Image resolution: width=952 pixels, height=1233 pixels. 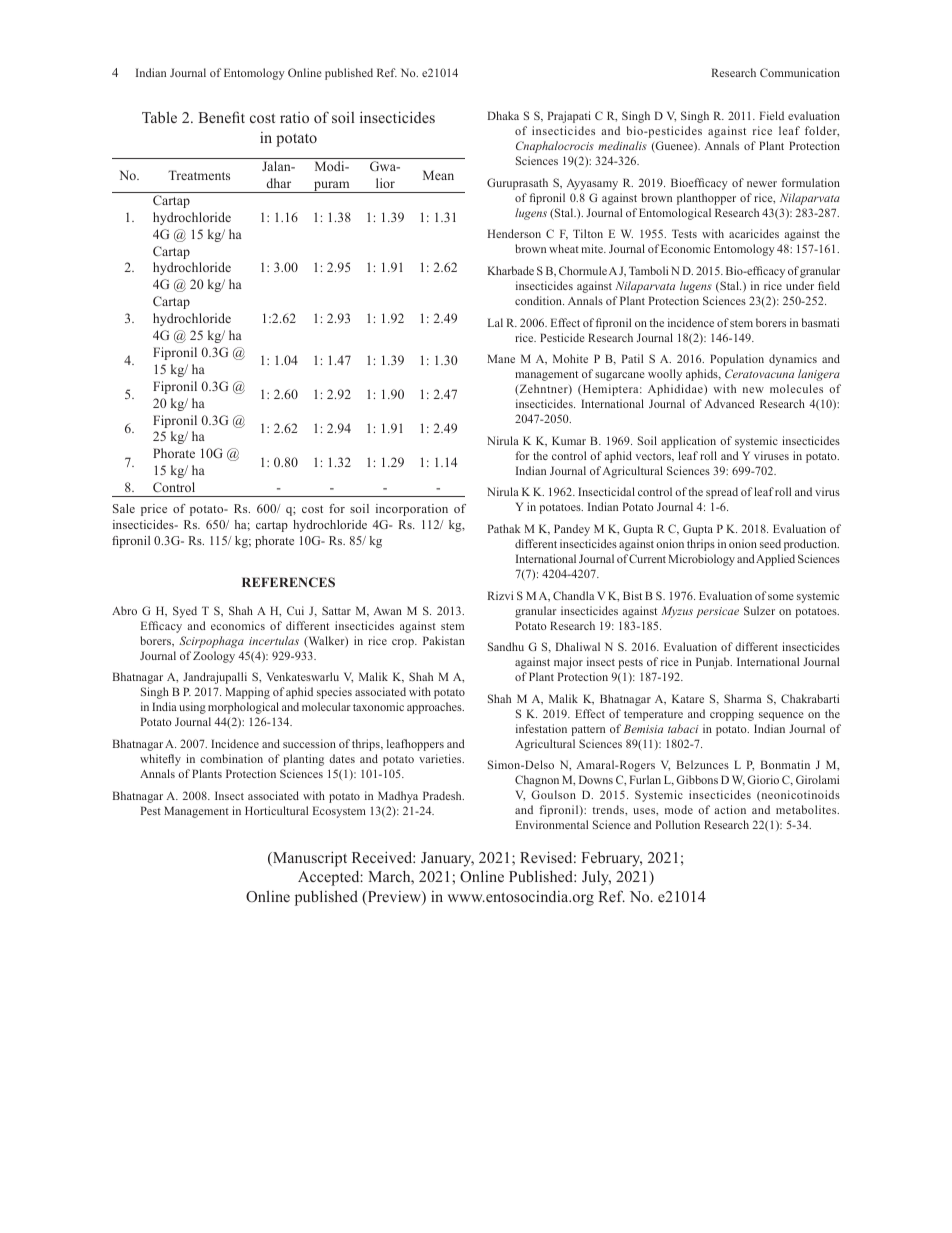 I want to click on under, so click(x=800, y=285).
